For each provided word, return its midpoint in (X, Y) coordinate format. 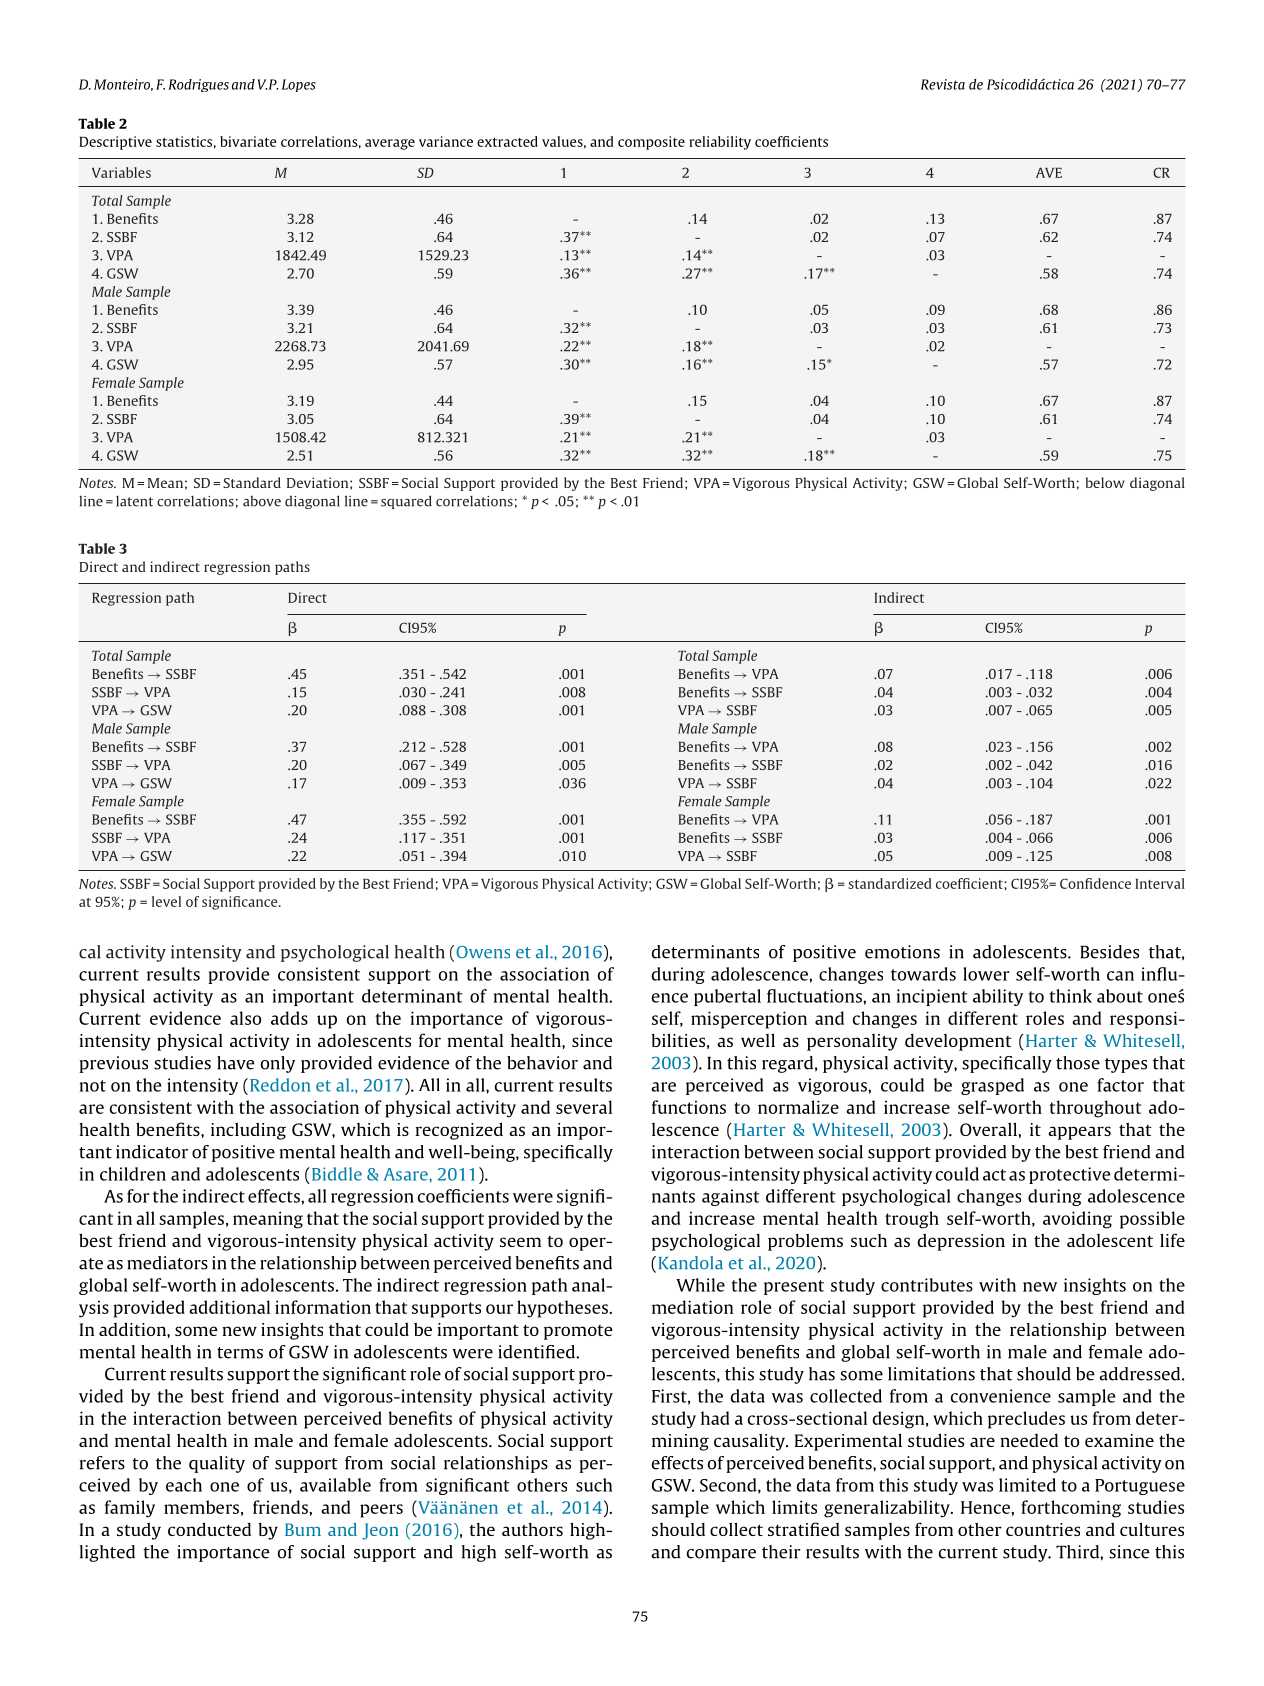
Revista (943, 84)
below (1105, 482)
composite (651, 143)
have (236, 1063)
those (1078, 1063)
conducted (209, 1529)
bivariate (248, 141)
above (262, 501)
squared (406, 502)
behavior (542, 1063)
